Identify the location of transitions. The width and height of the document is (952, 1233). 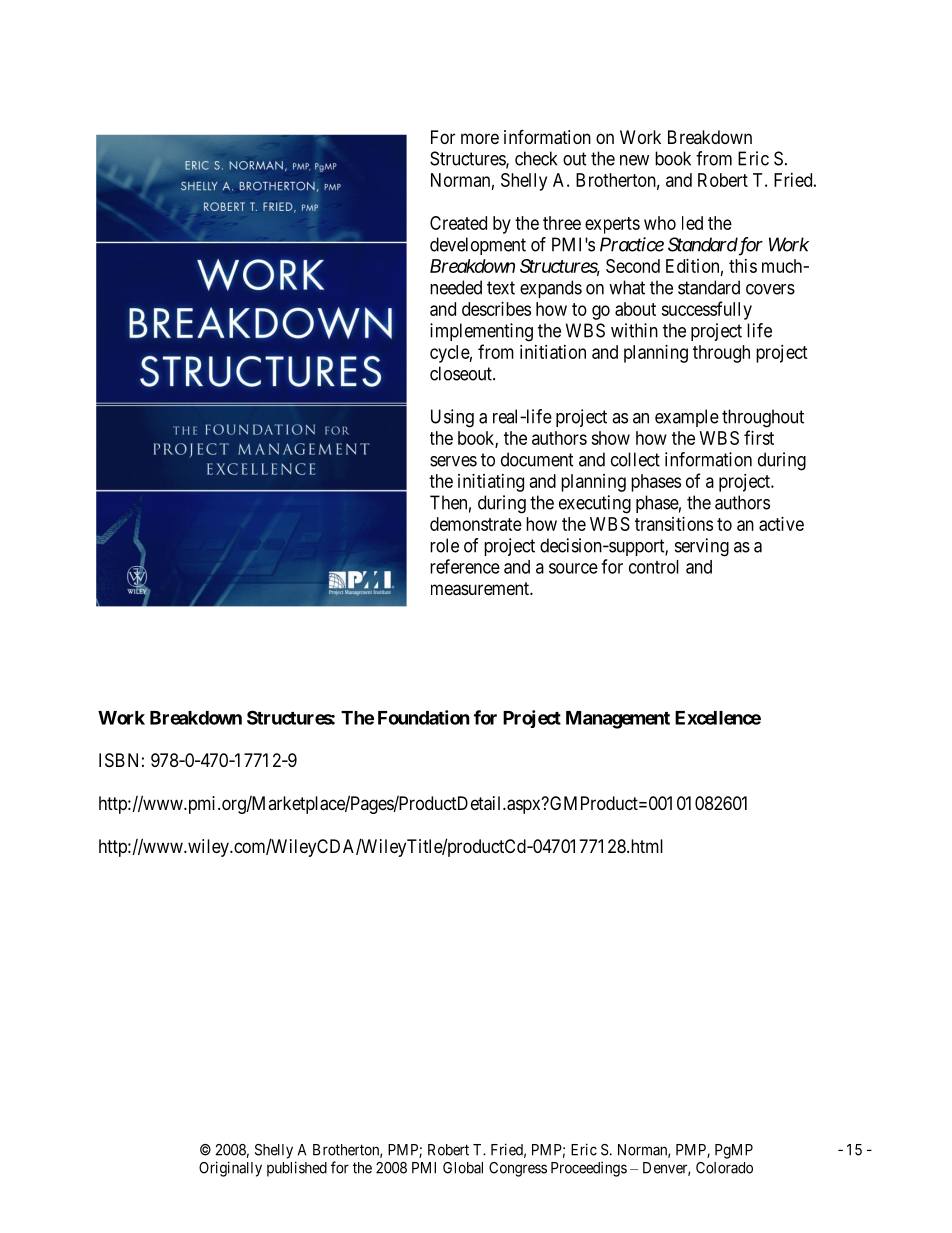
(674, 524).
